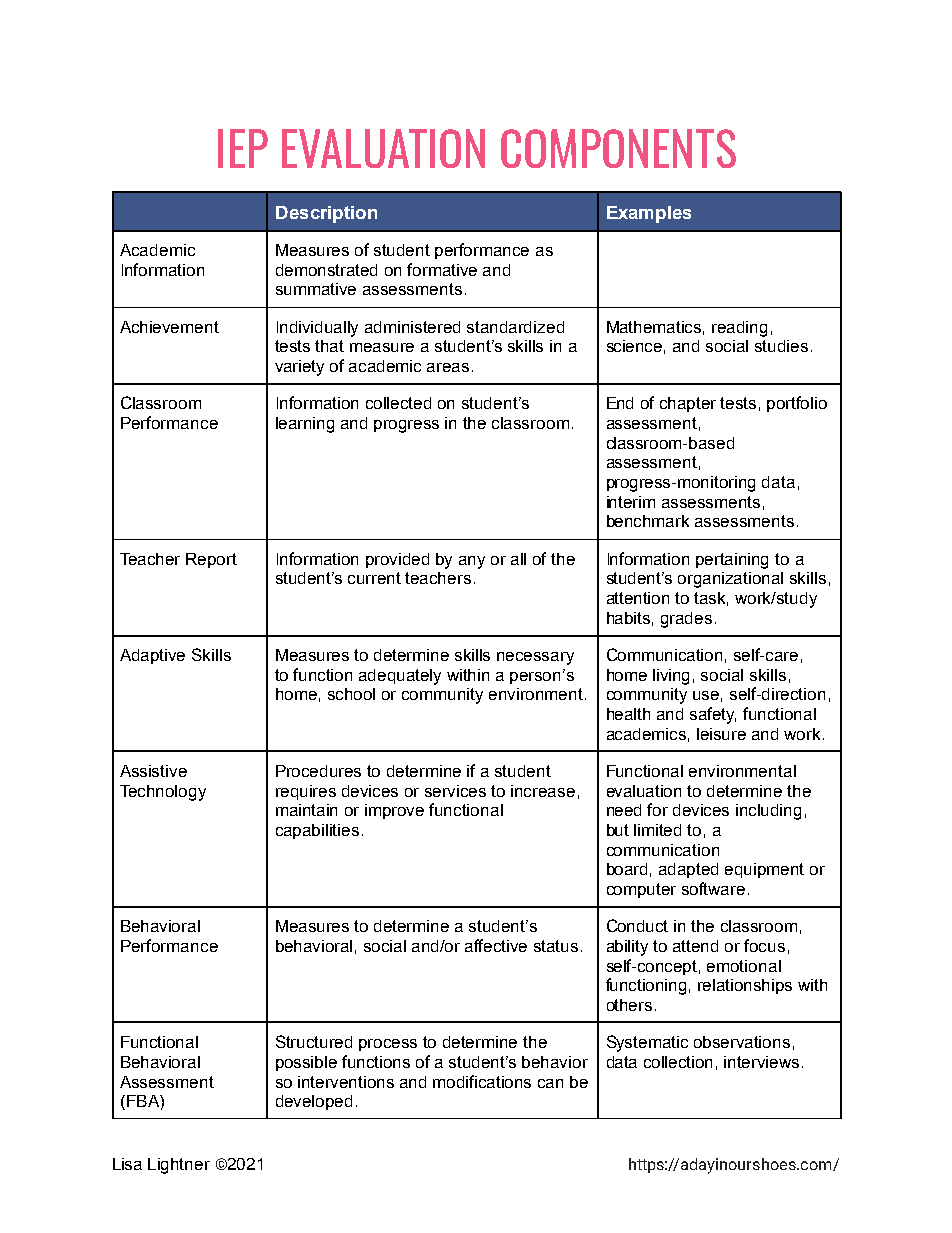 The image size is (952, 1233). Describe the element at coordinates (243, 148) in the document. I see `IEP` at that location.
